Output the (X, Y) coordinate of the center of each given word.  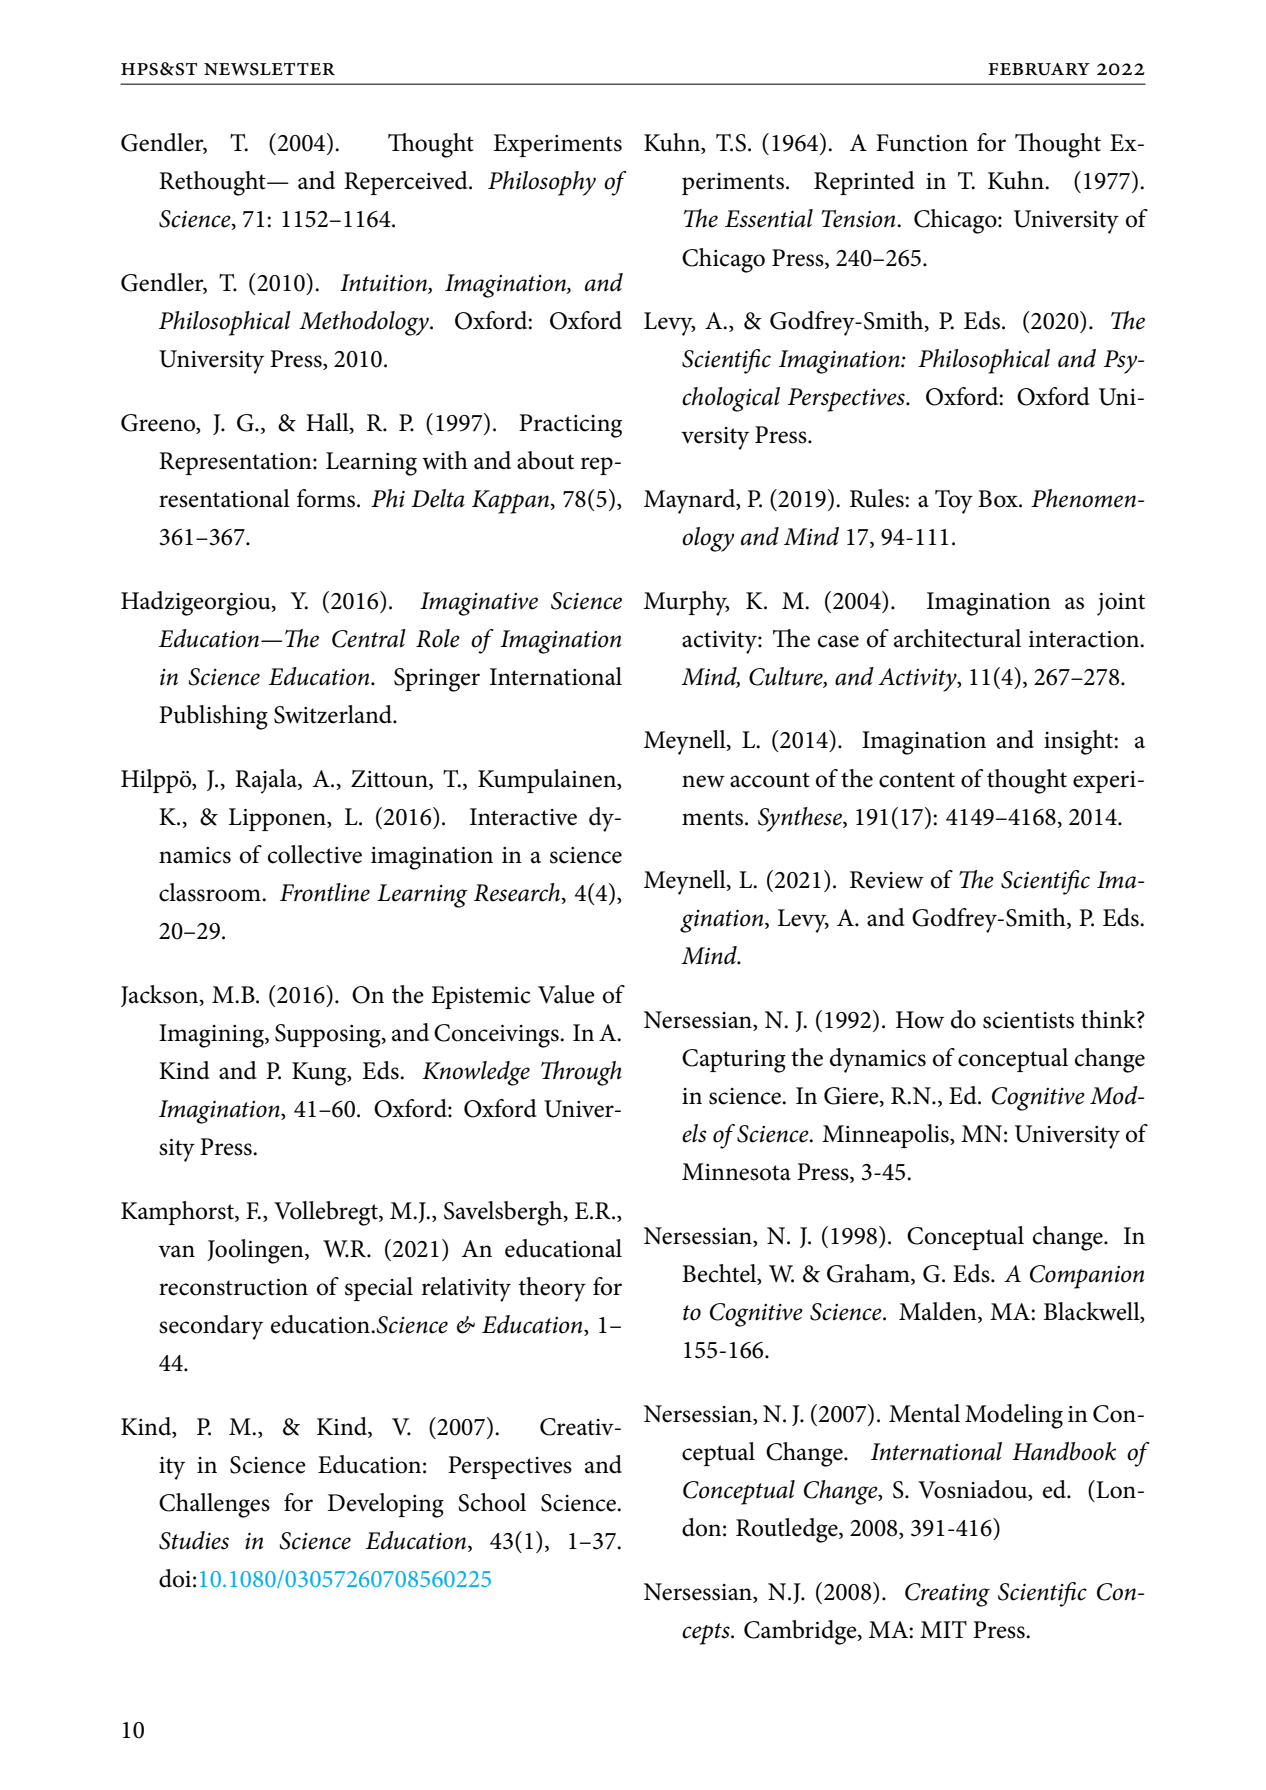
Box (999, 499)
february (1039, 69)
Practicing (570, 426)
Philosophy (542, 183)
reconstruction (233, 1287)
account (770, 780)
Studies (194, 1540)
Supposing (329, 1036)
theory (552, 1289)
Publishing (213, 717)
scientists (1028, 1020)
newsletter (269, 69)
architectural (957, 638)
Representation (236, 463)
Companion (1087, 1277)
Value (566, 994)
